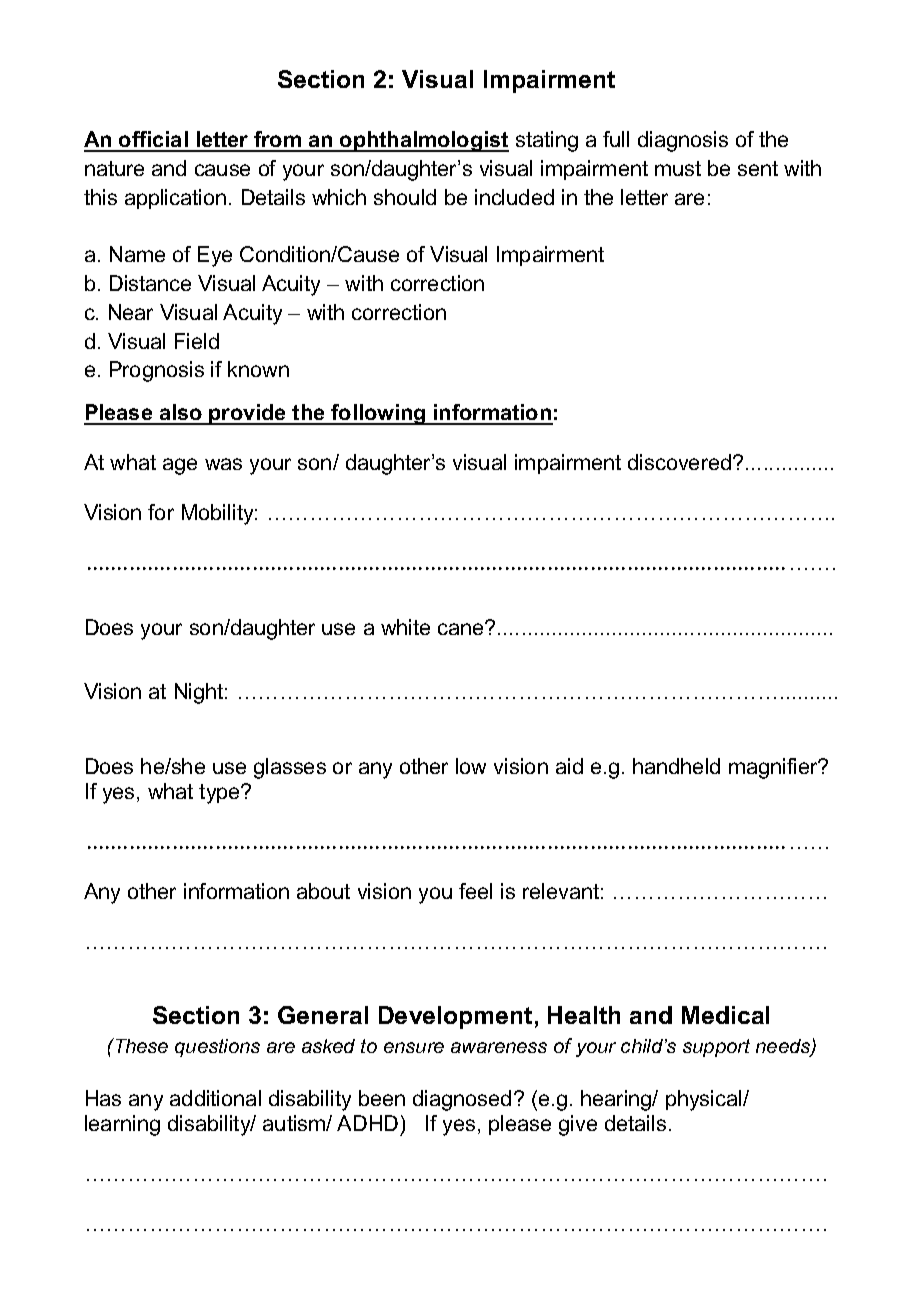 Image resolution: width=924 pixels, height=1308 pixels. I want to click on must, so click(678, 168).
